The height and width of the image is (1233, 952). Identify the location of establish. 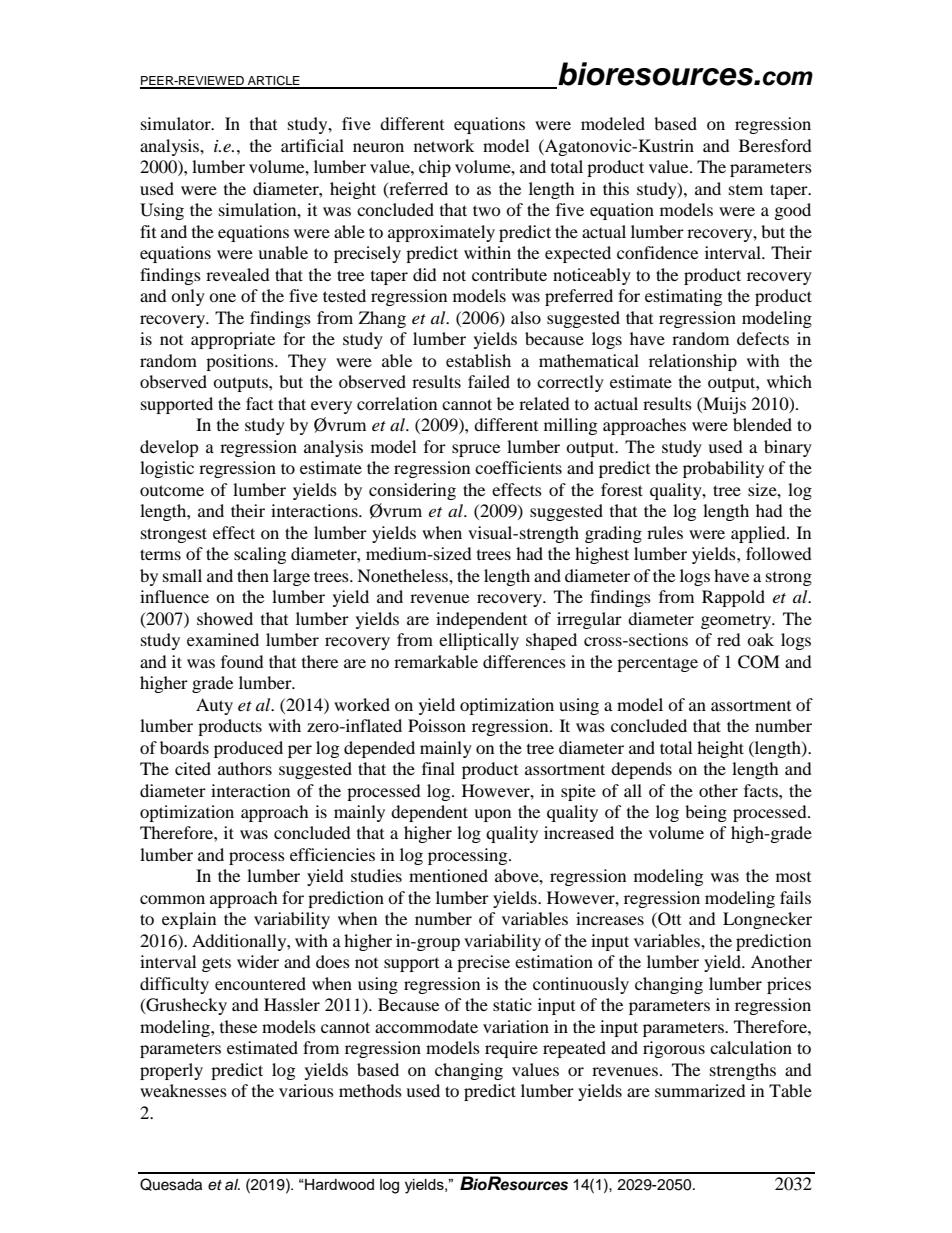
(478, 360).
